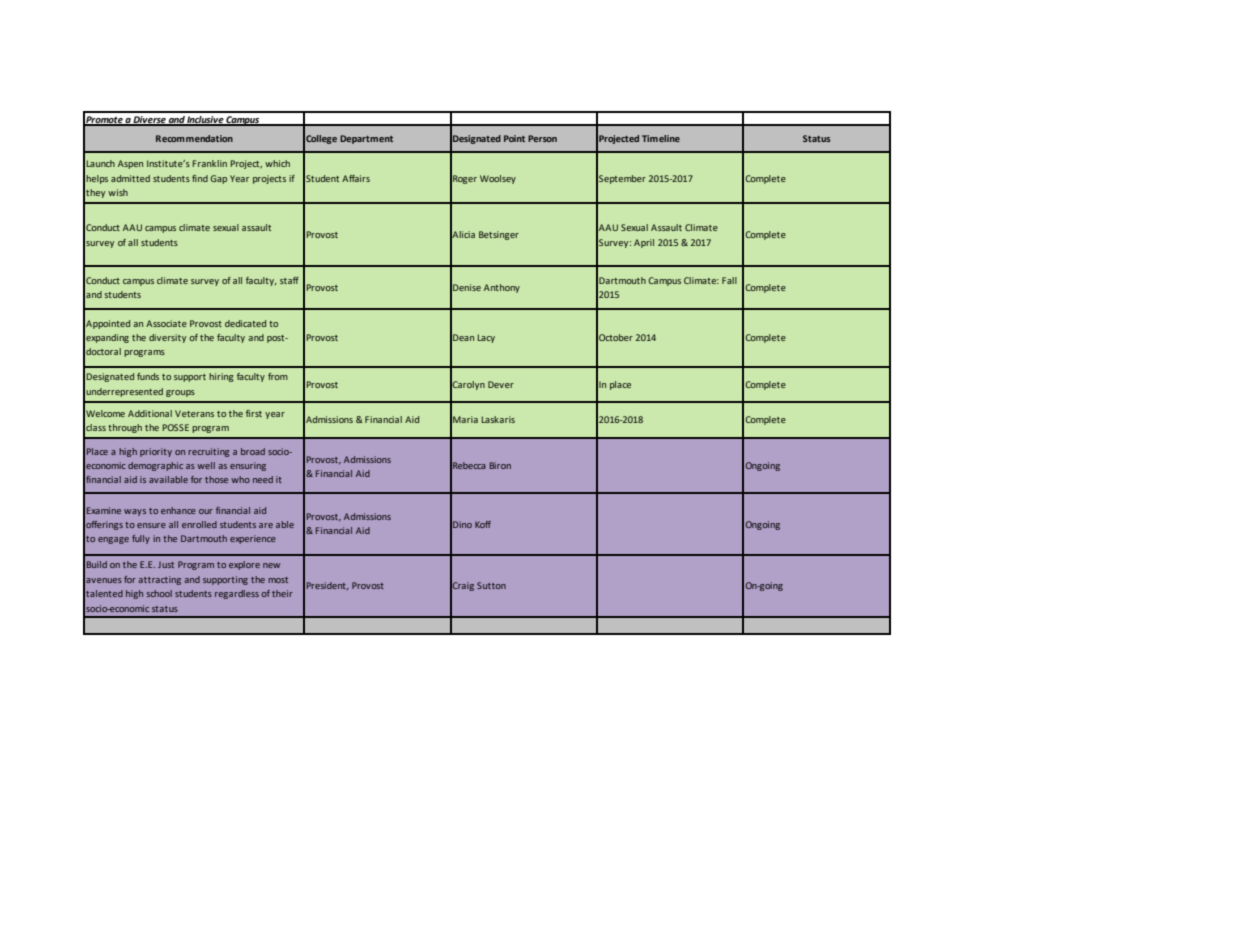  I want to click on Associate, so click(166, 323).
